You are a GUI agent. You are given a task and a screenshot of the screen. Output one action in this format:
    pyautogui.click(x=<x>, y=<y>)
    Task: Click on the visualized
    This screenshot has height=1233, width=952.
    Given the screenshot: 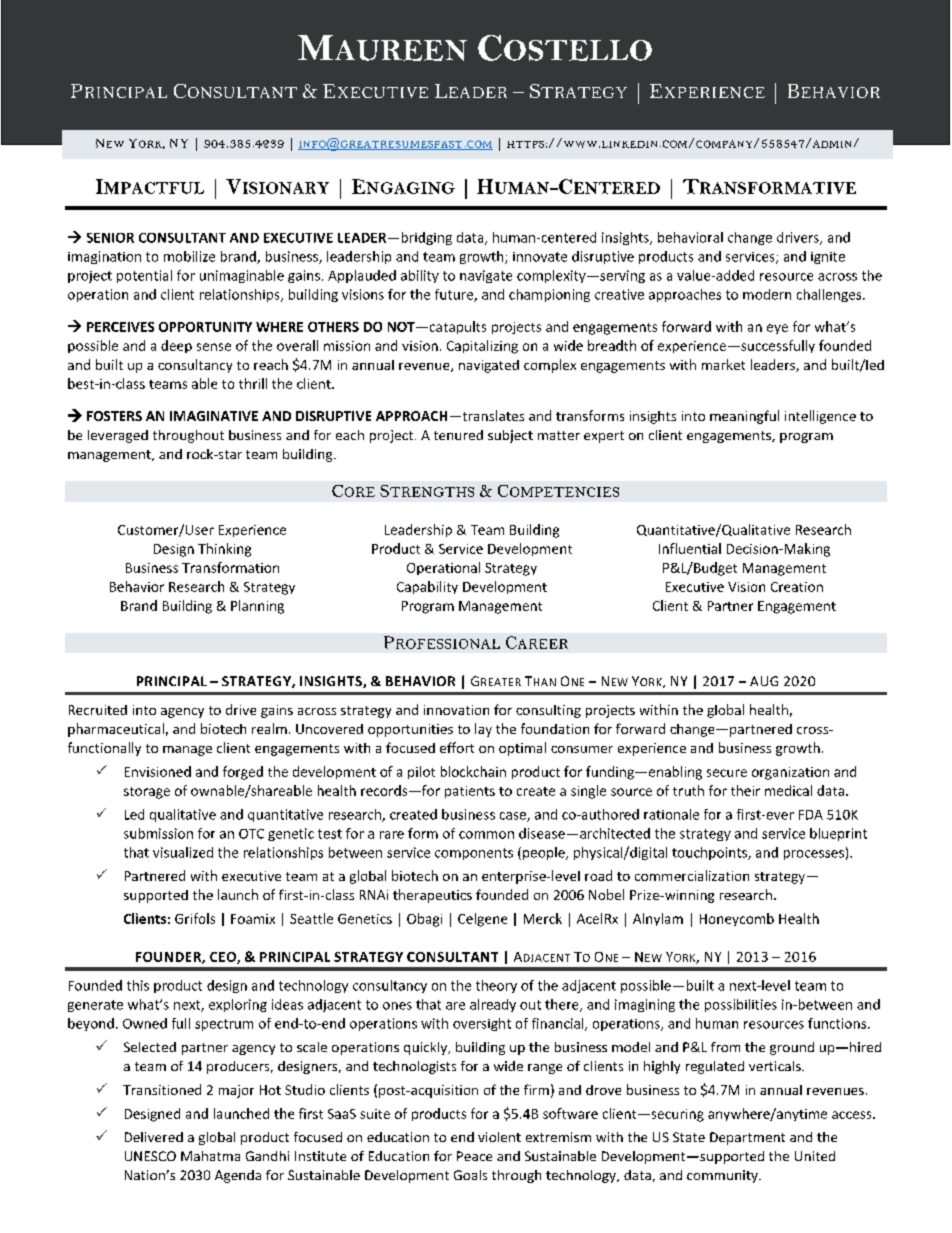 What is the action you would take?
    pyautogui.click(x=183, y=852)
